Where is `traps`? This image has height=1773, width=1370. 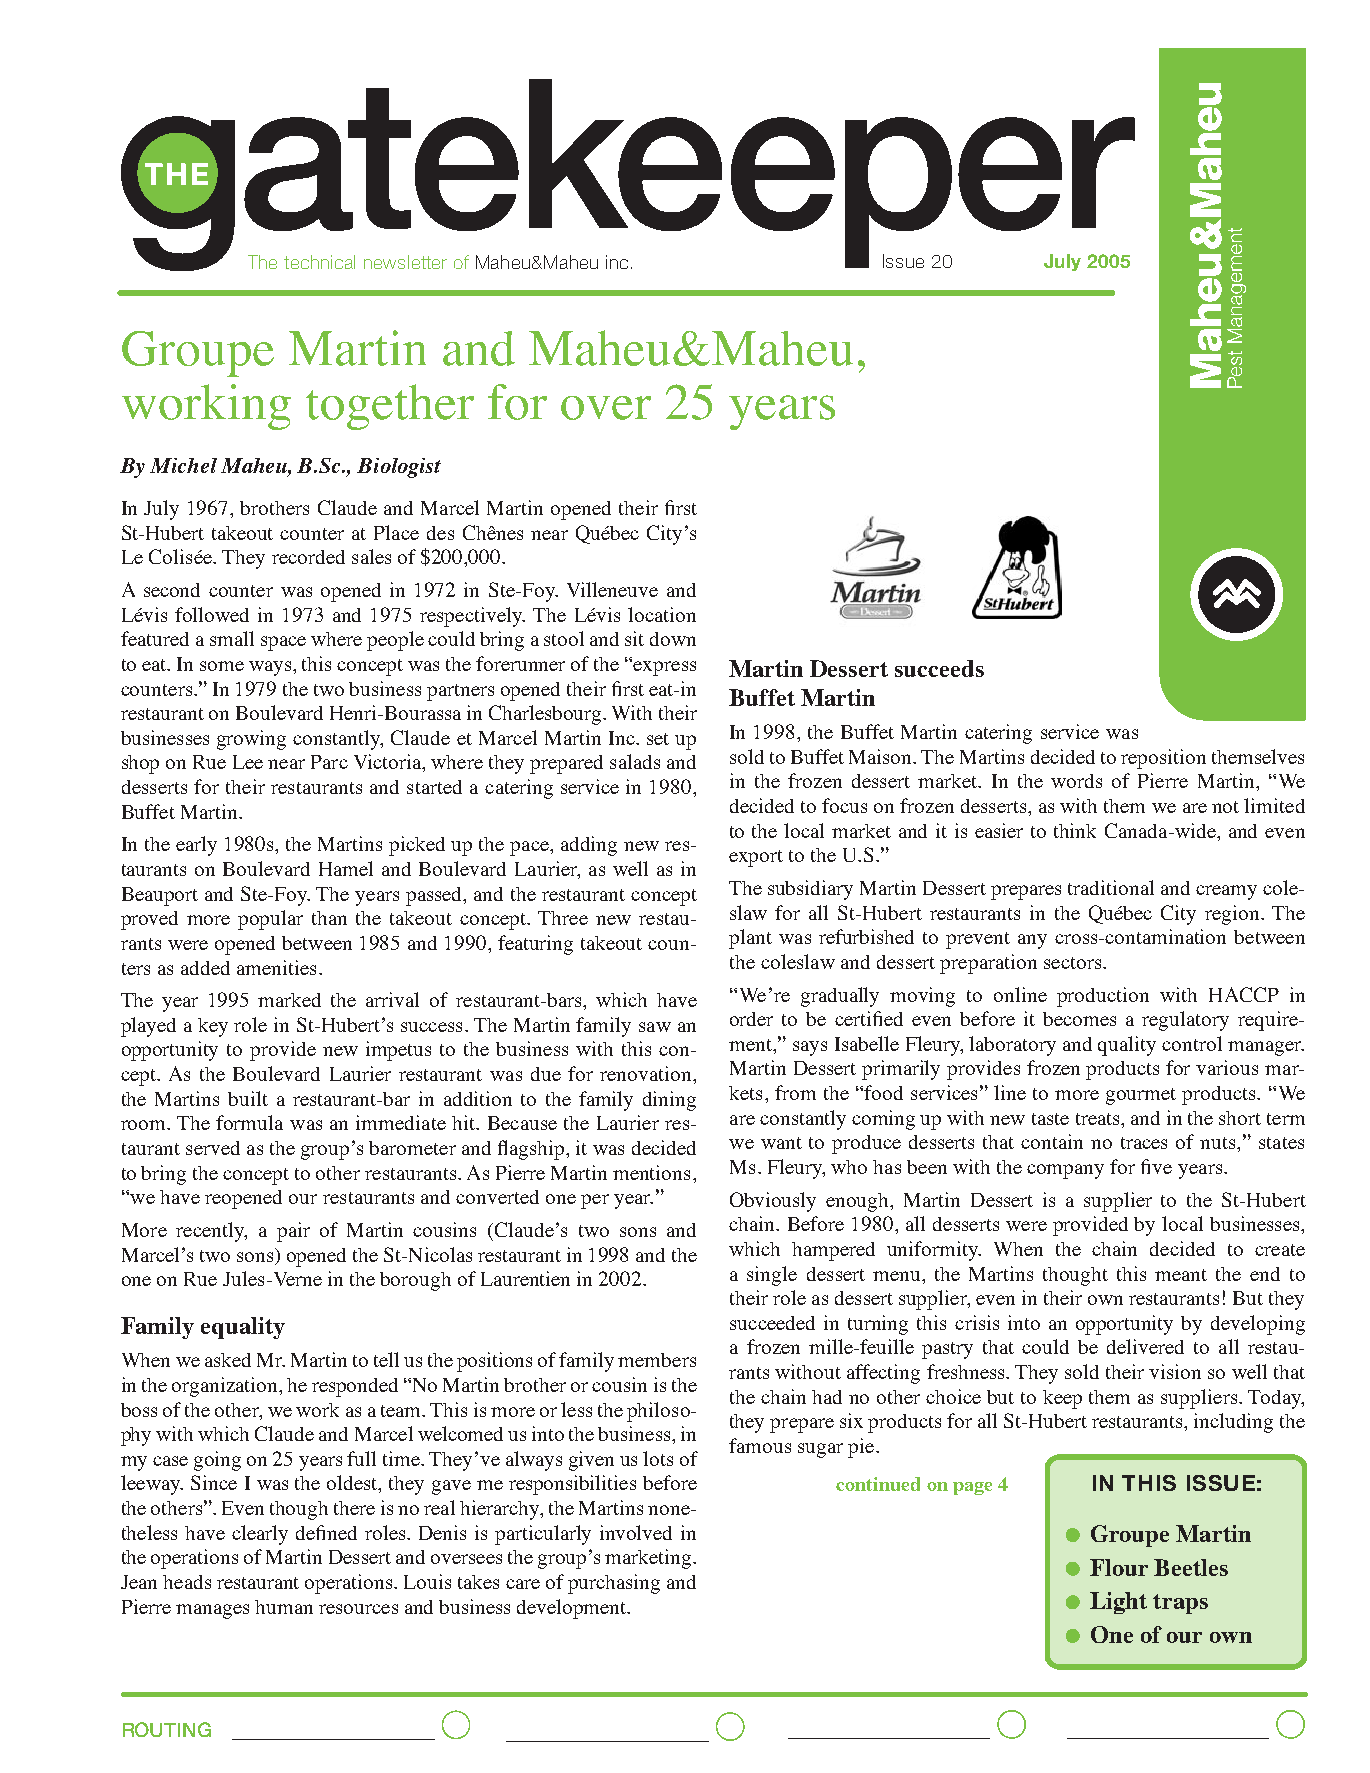
traps is located at coordinates (1180, 1604).
